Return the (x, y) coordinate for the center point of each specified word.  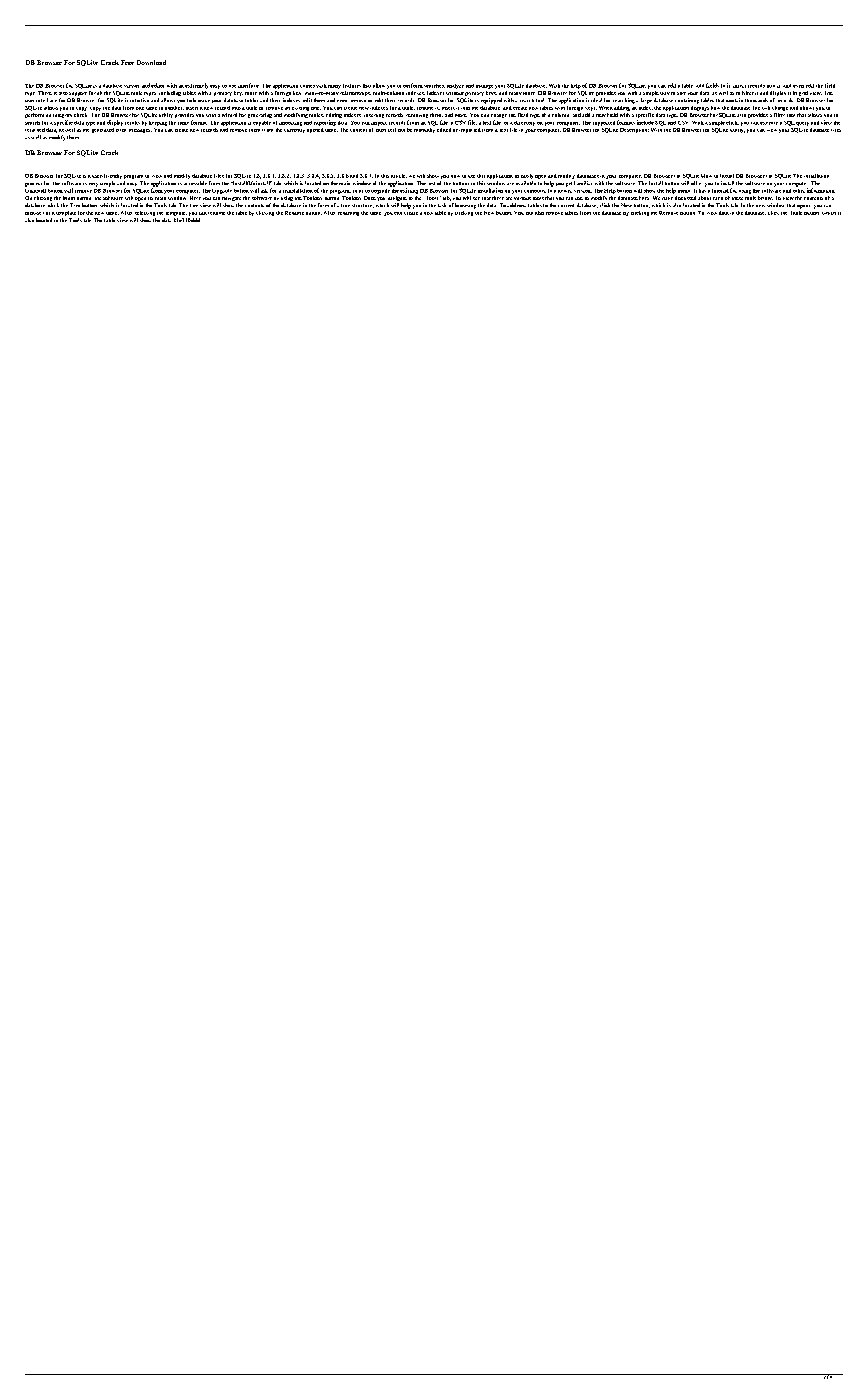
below (765, 198)
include (645, 122)
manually (424, 129)
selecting (145, 213)
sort (681, 93)
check (80, 115)
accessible (195, 183)
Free (127, 62)
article (399, 176)
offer (696, 183)
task (442, 205)
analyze (455, 86)
